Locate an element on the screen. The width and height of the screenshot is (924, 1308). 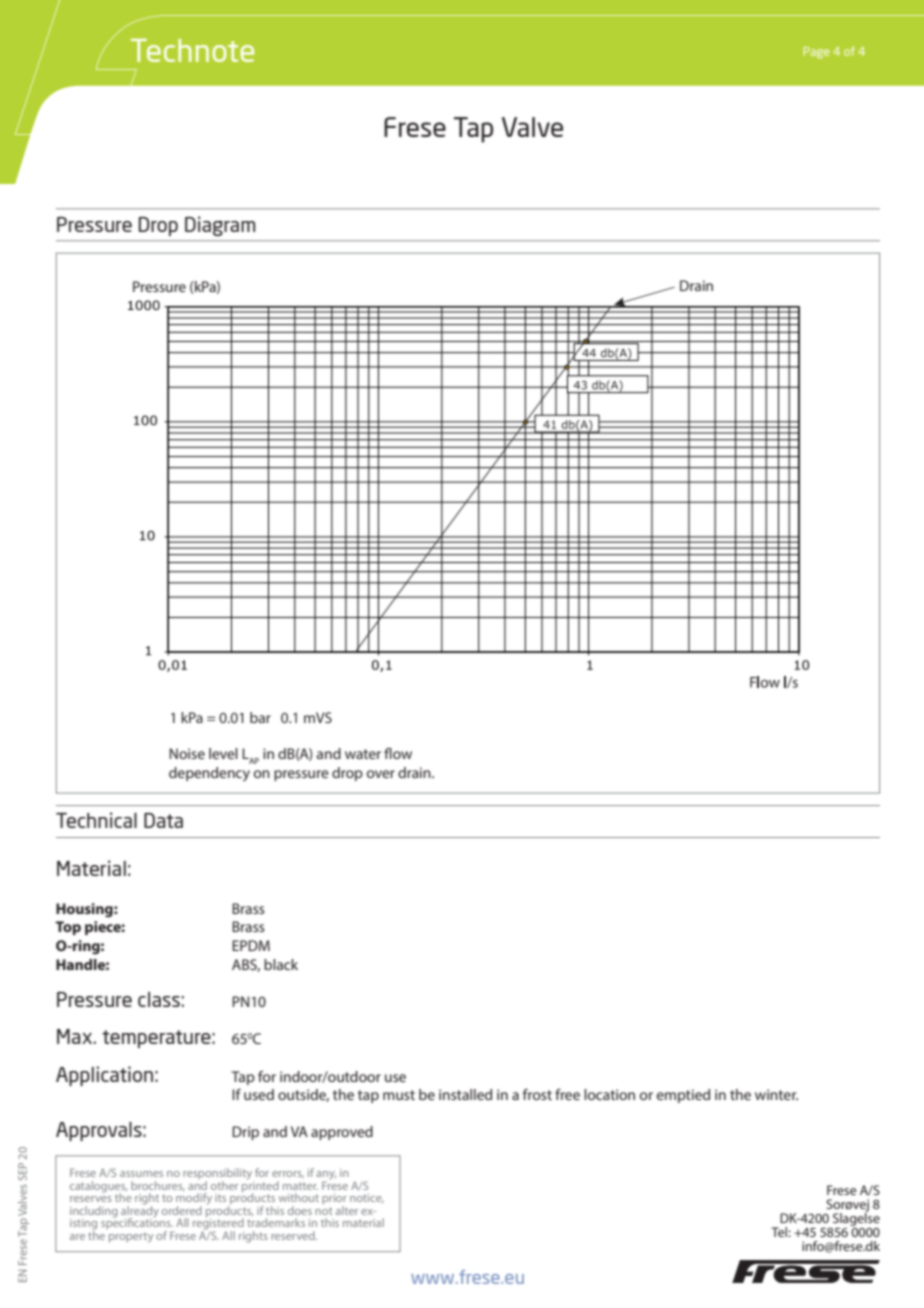
Technical is located at coordinates (96, 820).
